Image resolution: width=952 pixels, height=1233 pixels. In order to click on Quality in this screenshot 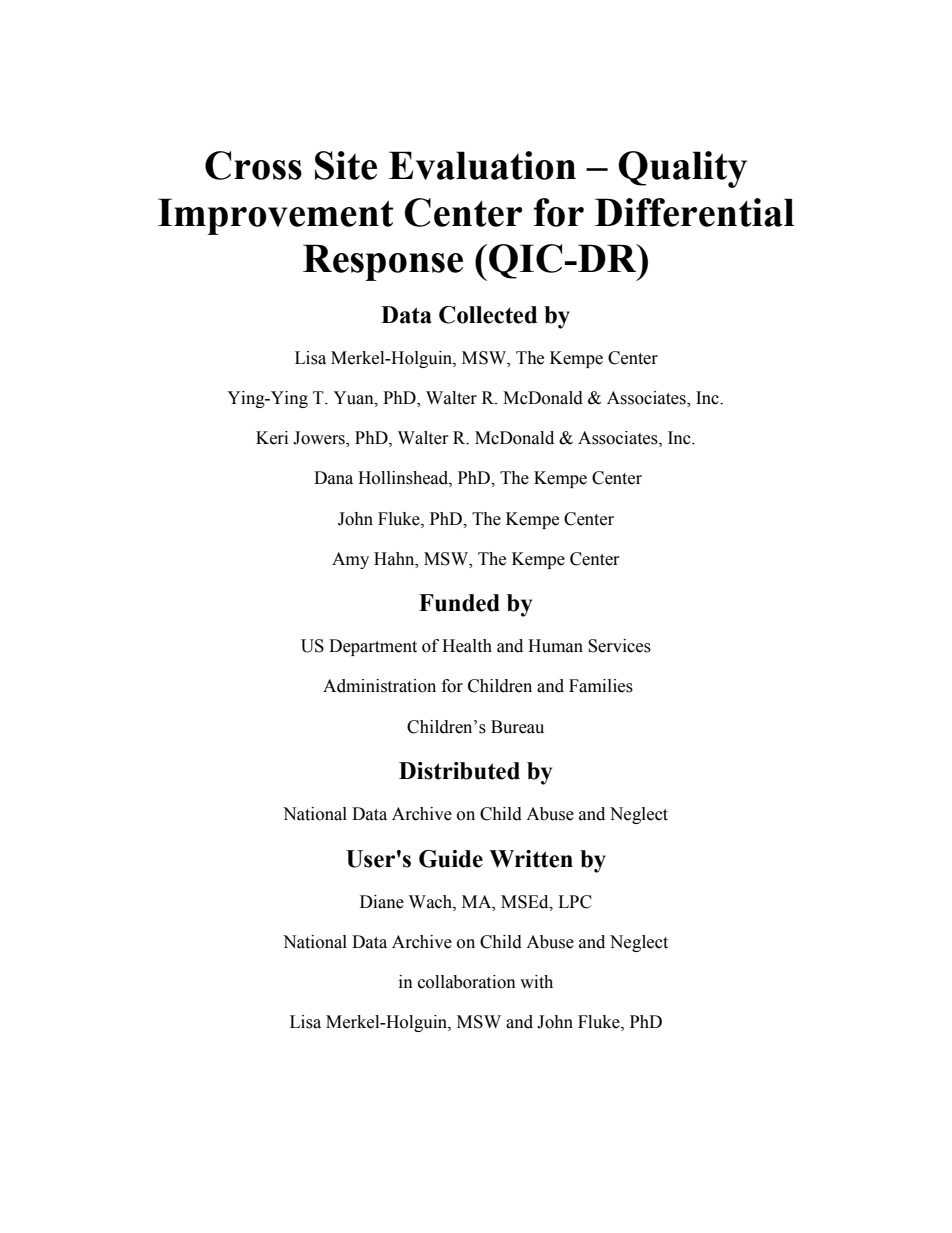, I will do `click(682, 169)`.
